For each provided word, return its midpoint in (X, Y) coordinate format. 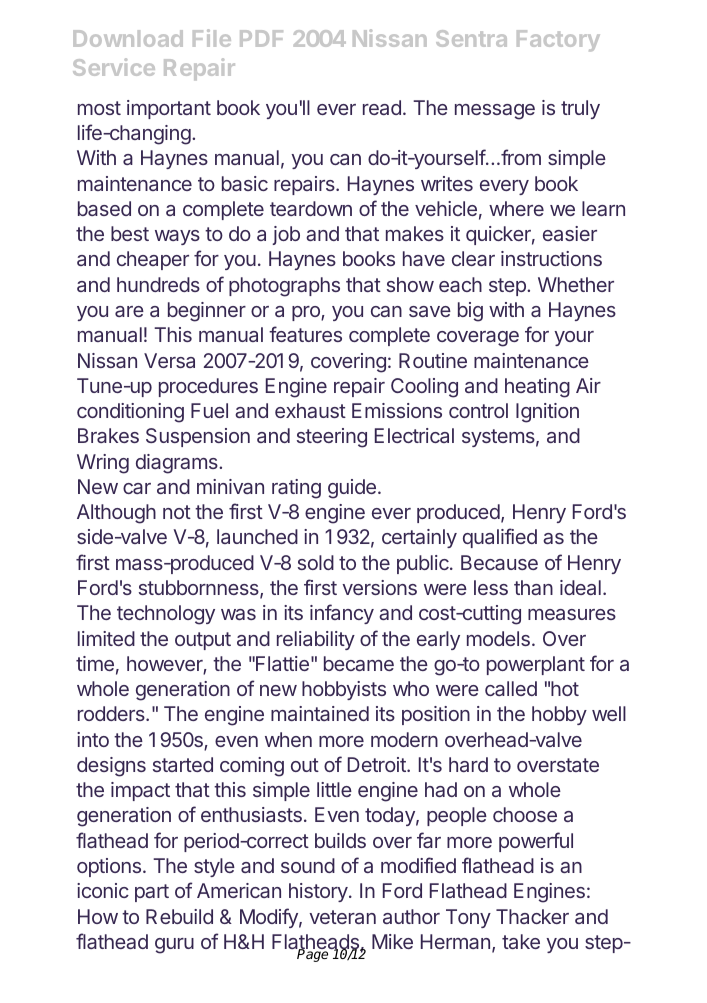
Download (128, 38)
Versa (169, 360)
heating (537, 388)
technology (166, 615)
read (382, 107)
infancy (342, 614)
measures (572, 614)
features (305, 334)
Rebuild (179, 916)
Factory (558, 41)
